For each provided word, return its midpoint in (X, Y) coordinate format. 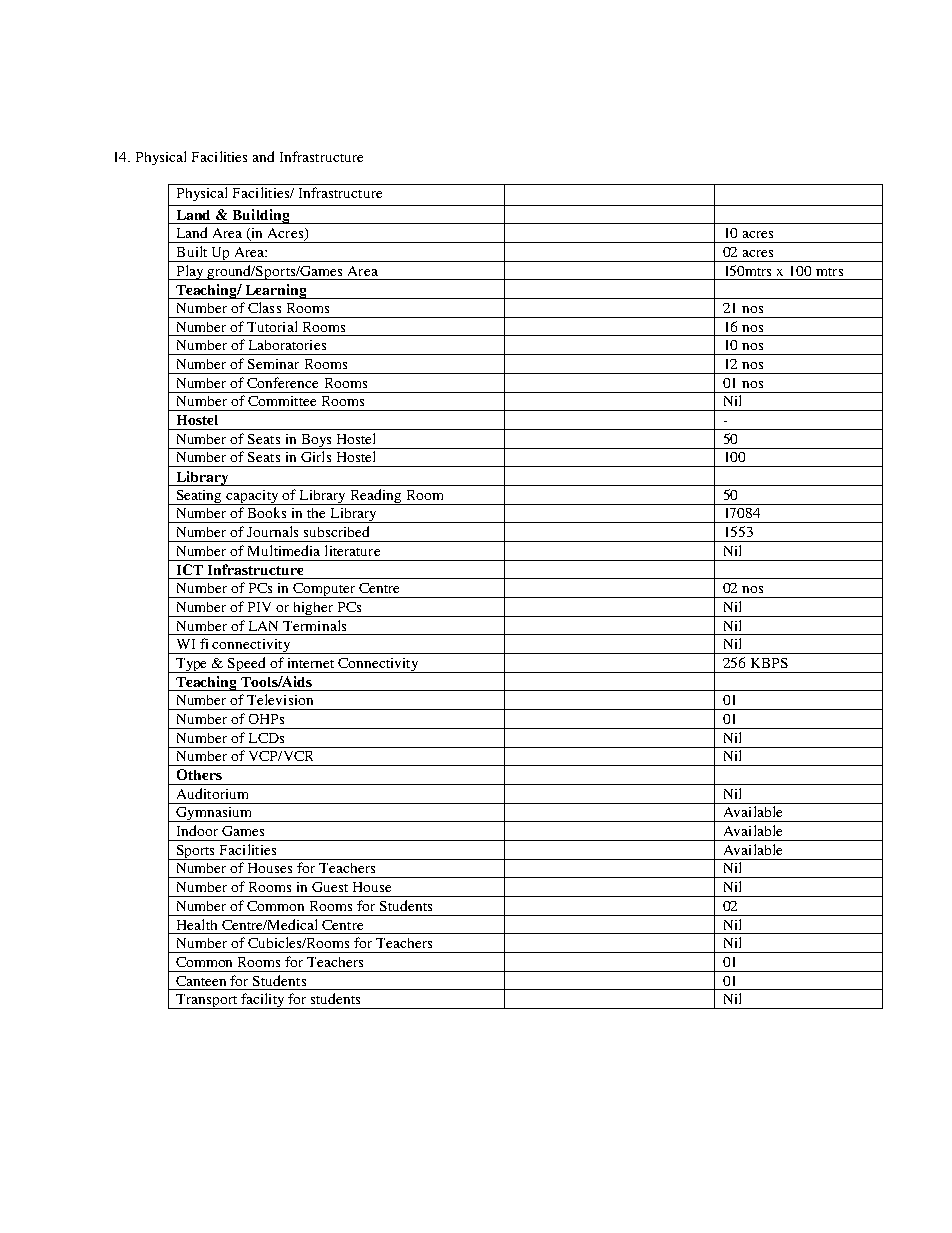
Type (192, 665)
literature (352, 550)
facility (263, 1001)
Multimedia (284, 550)
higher (313, 609)
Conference (282, 382)
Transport (207, 1001)
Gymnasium (214, 814)
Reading (376, 497)
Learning (276, 291)
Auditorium (212, 793)
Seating (200, 497)
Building (261, 216)
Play (190, 272)
